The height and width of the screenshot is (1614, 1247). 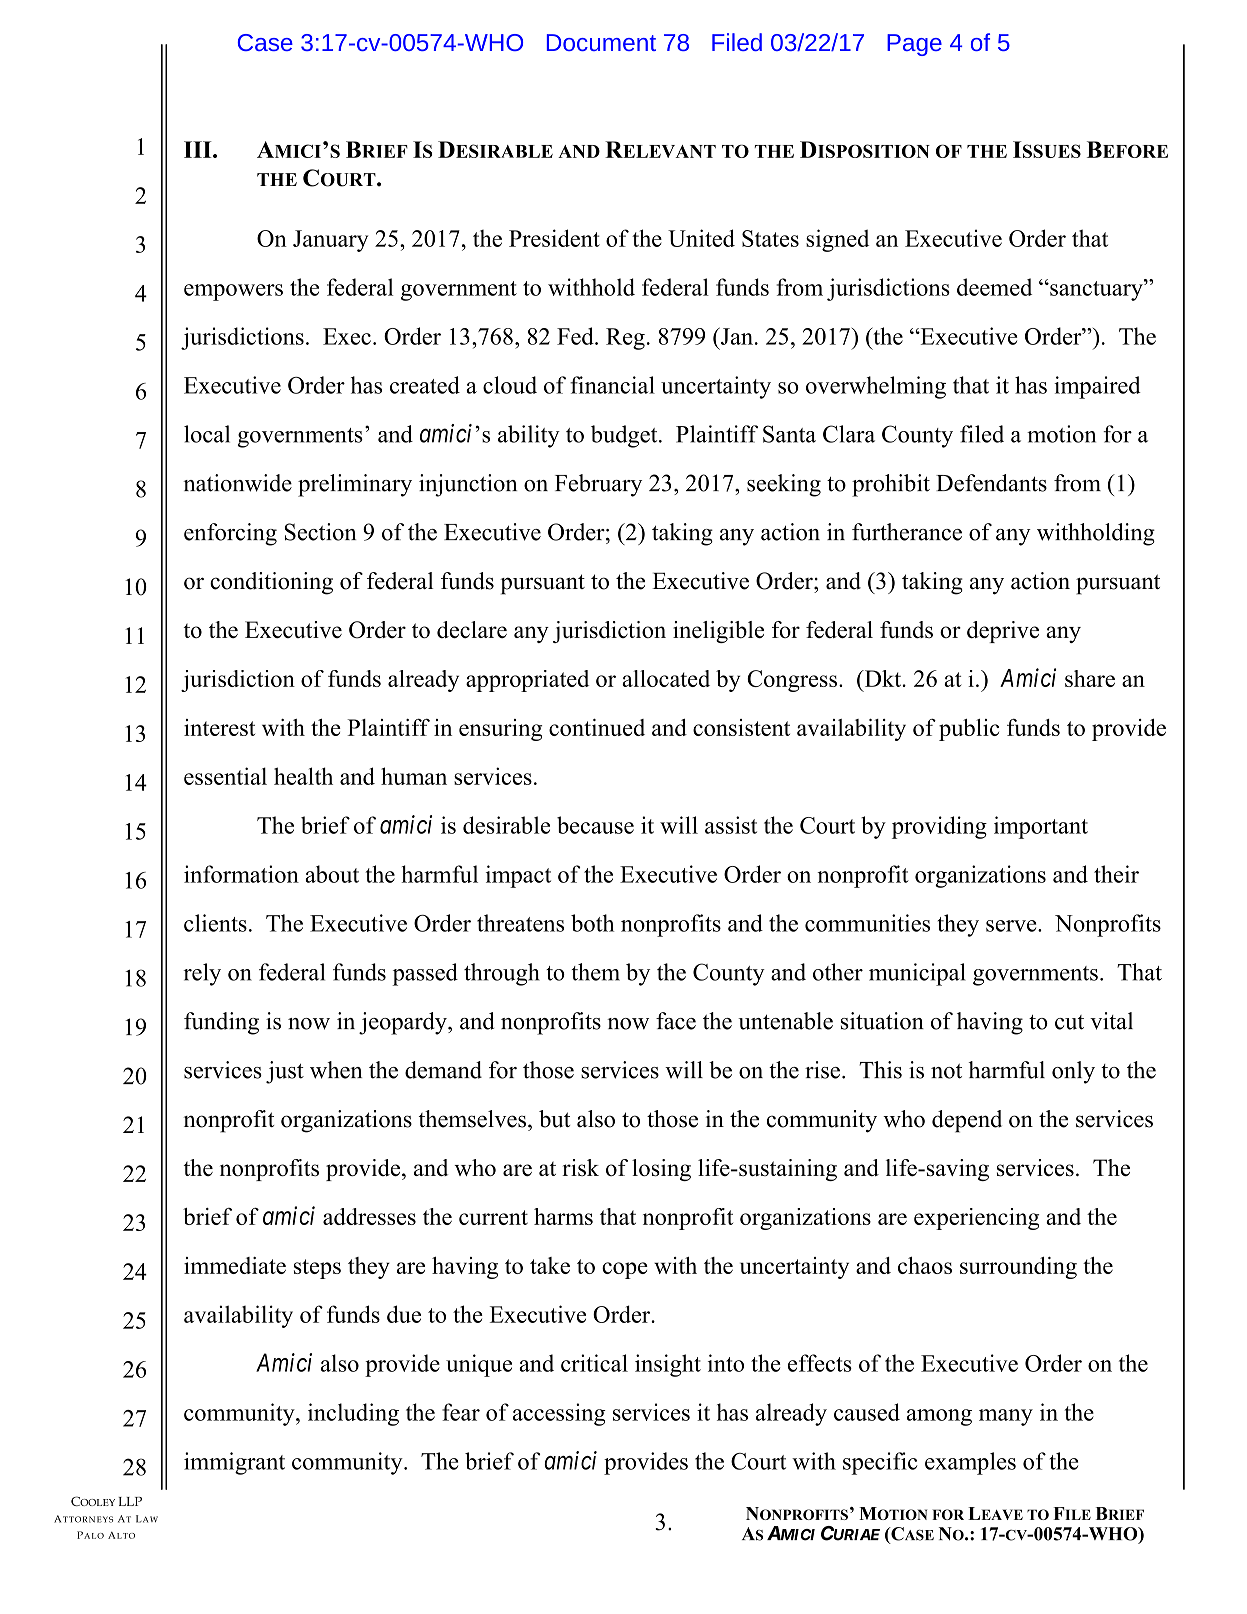 I want to click on continued, so click(x=597, y=727).
